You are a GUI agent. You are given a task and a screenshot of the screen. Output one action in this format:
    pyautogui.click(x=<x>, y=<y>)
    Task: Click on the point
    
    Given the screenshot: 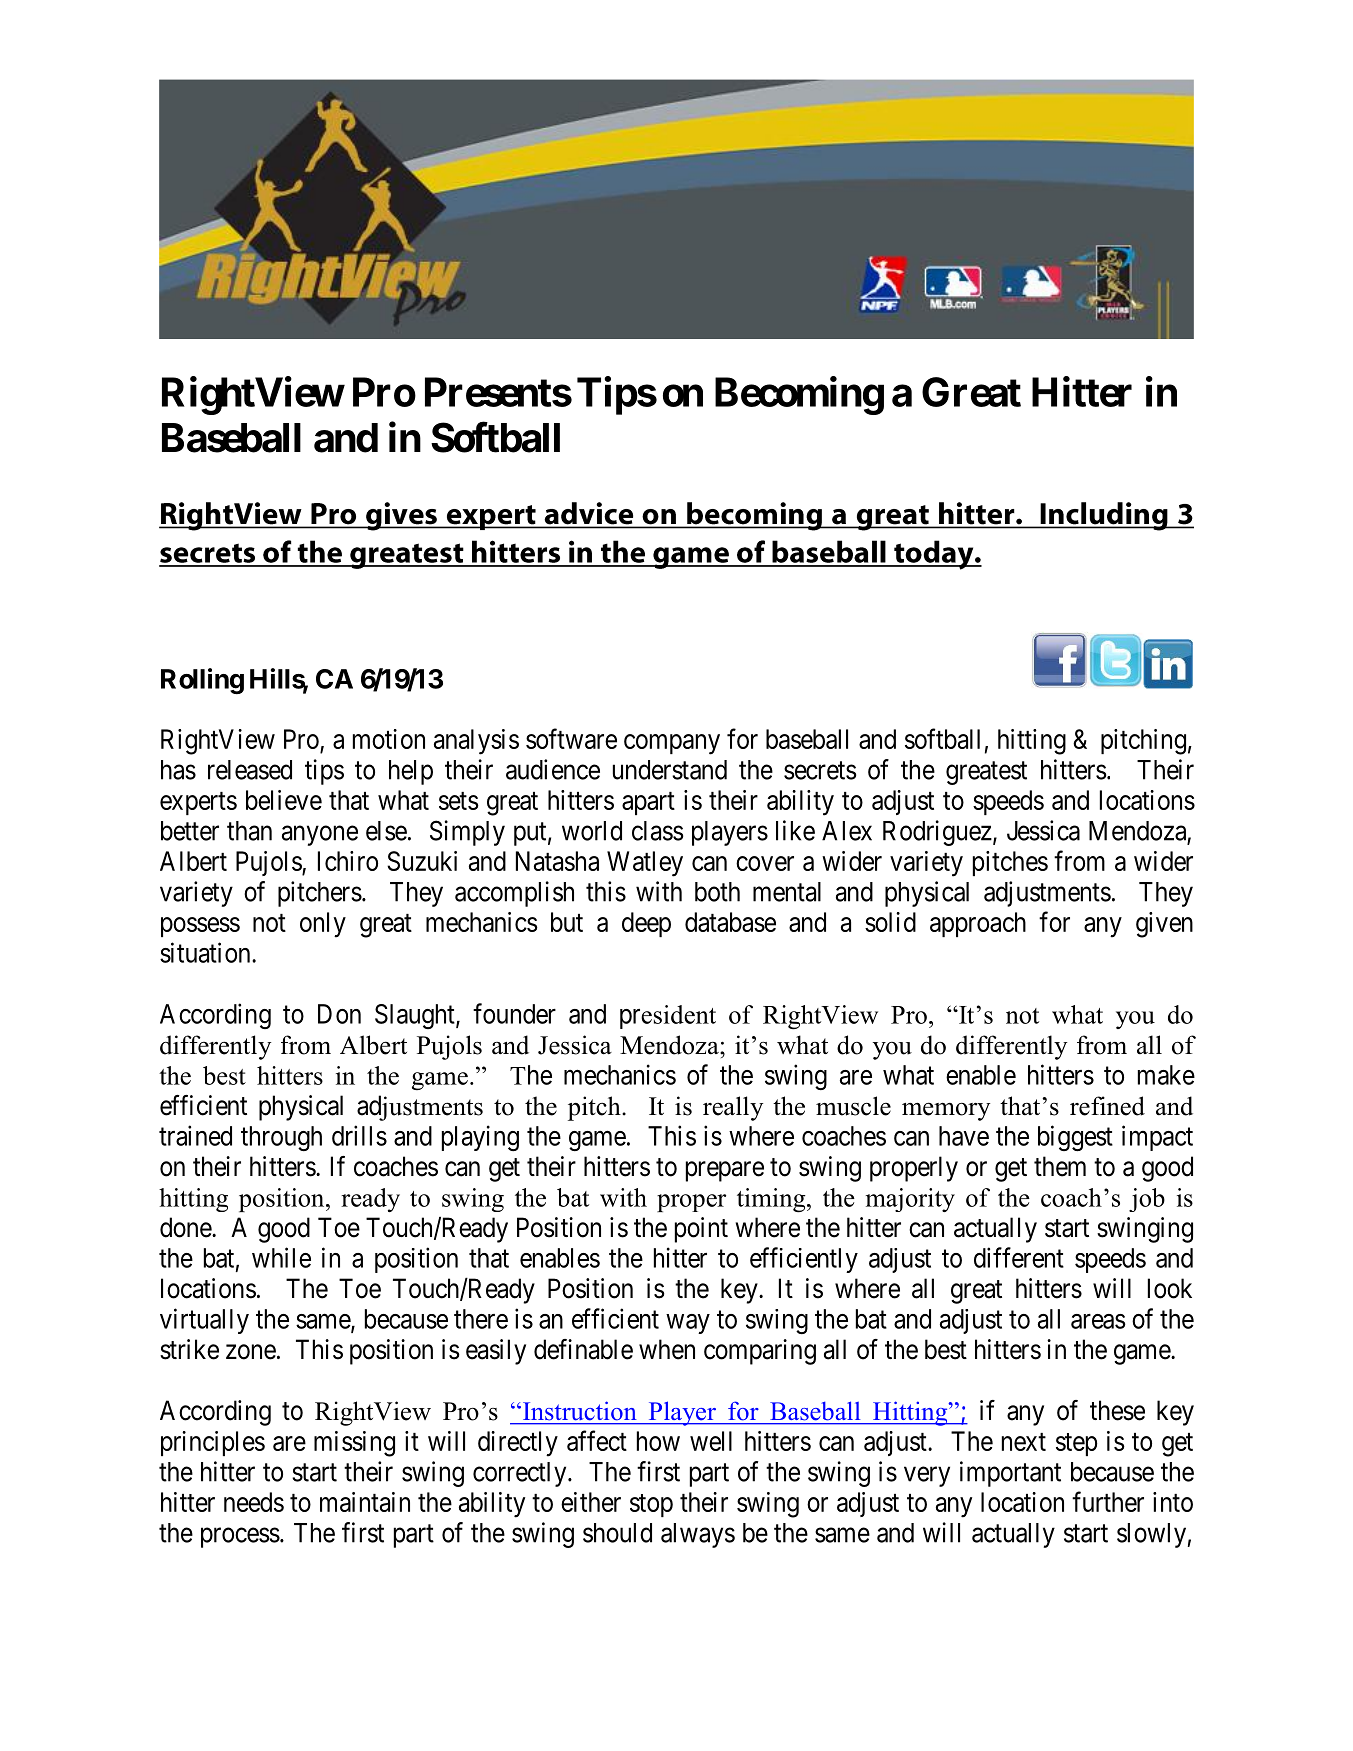 What is the action you would take?
    pyautogui.click(x=701, y=1230)
